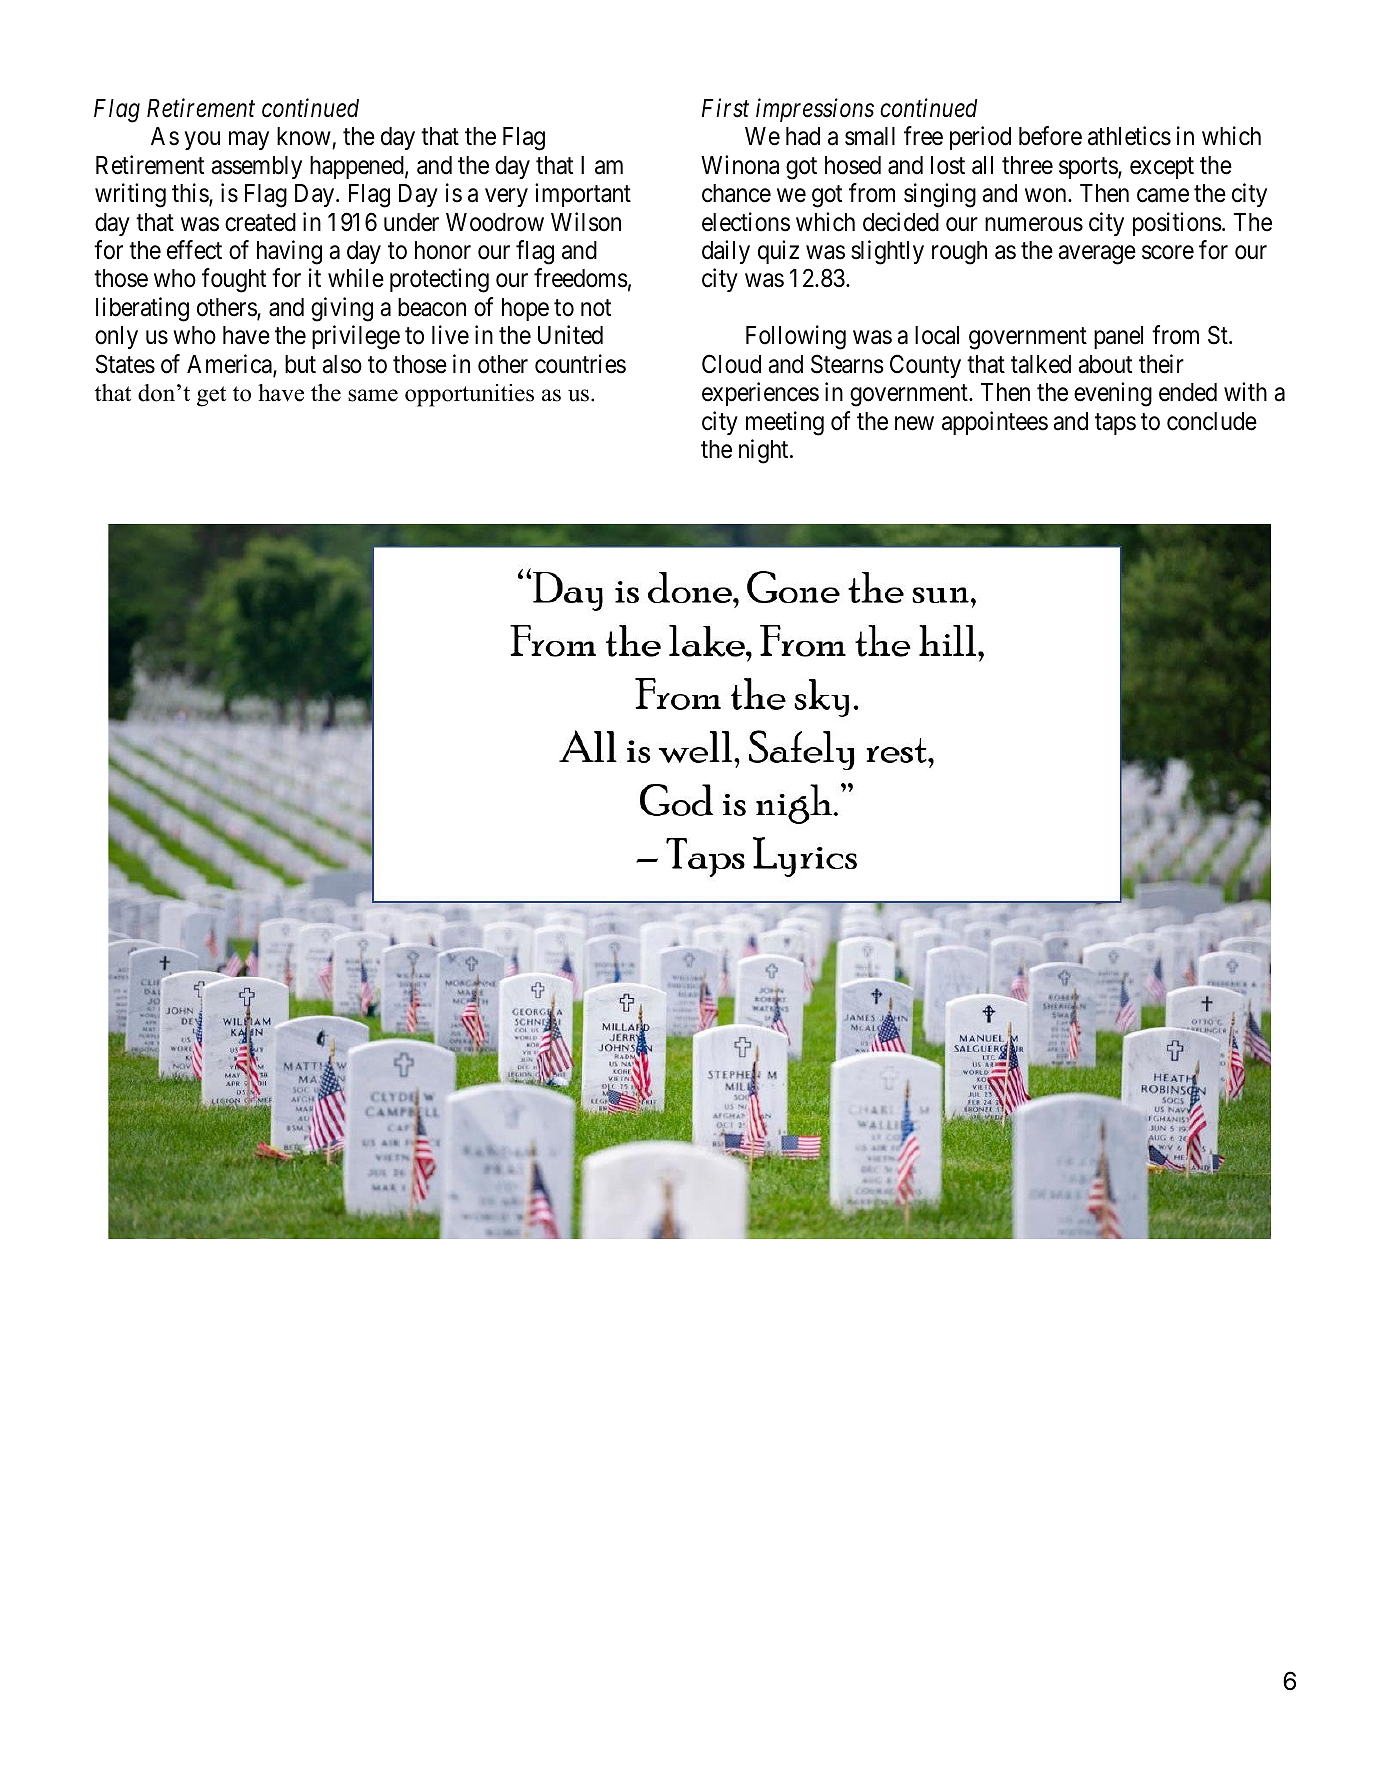  Describe the element at coordinates (234, 281) in the page. I see `fought` at that location.
